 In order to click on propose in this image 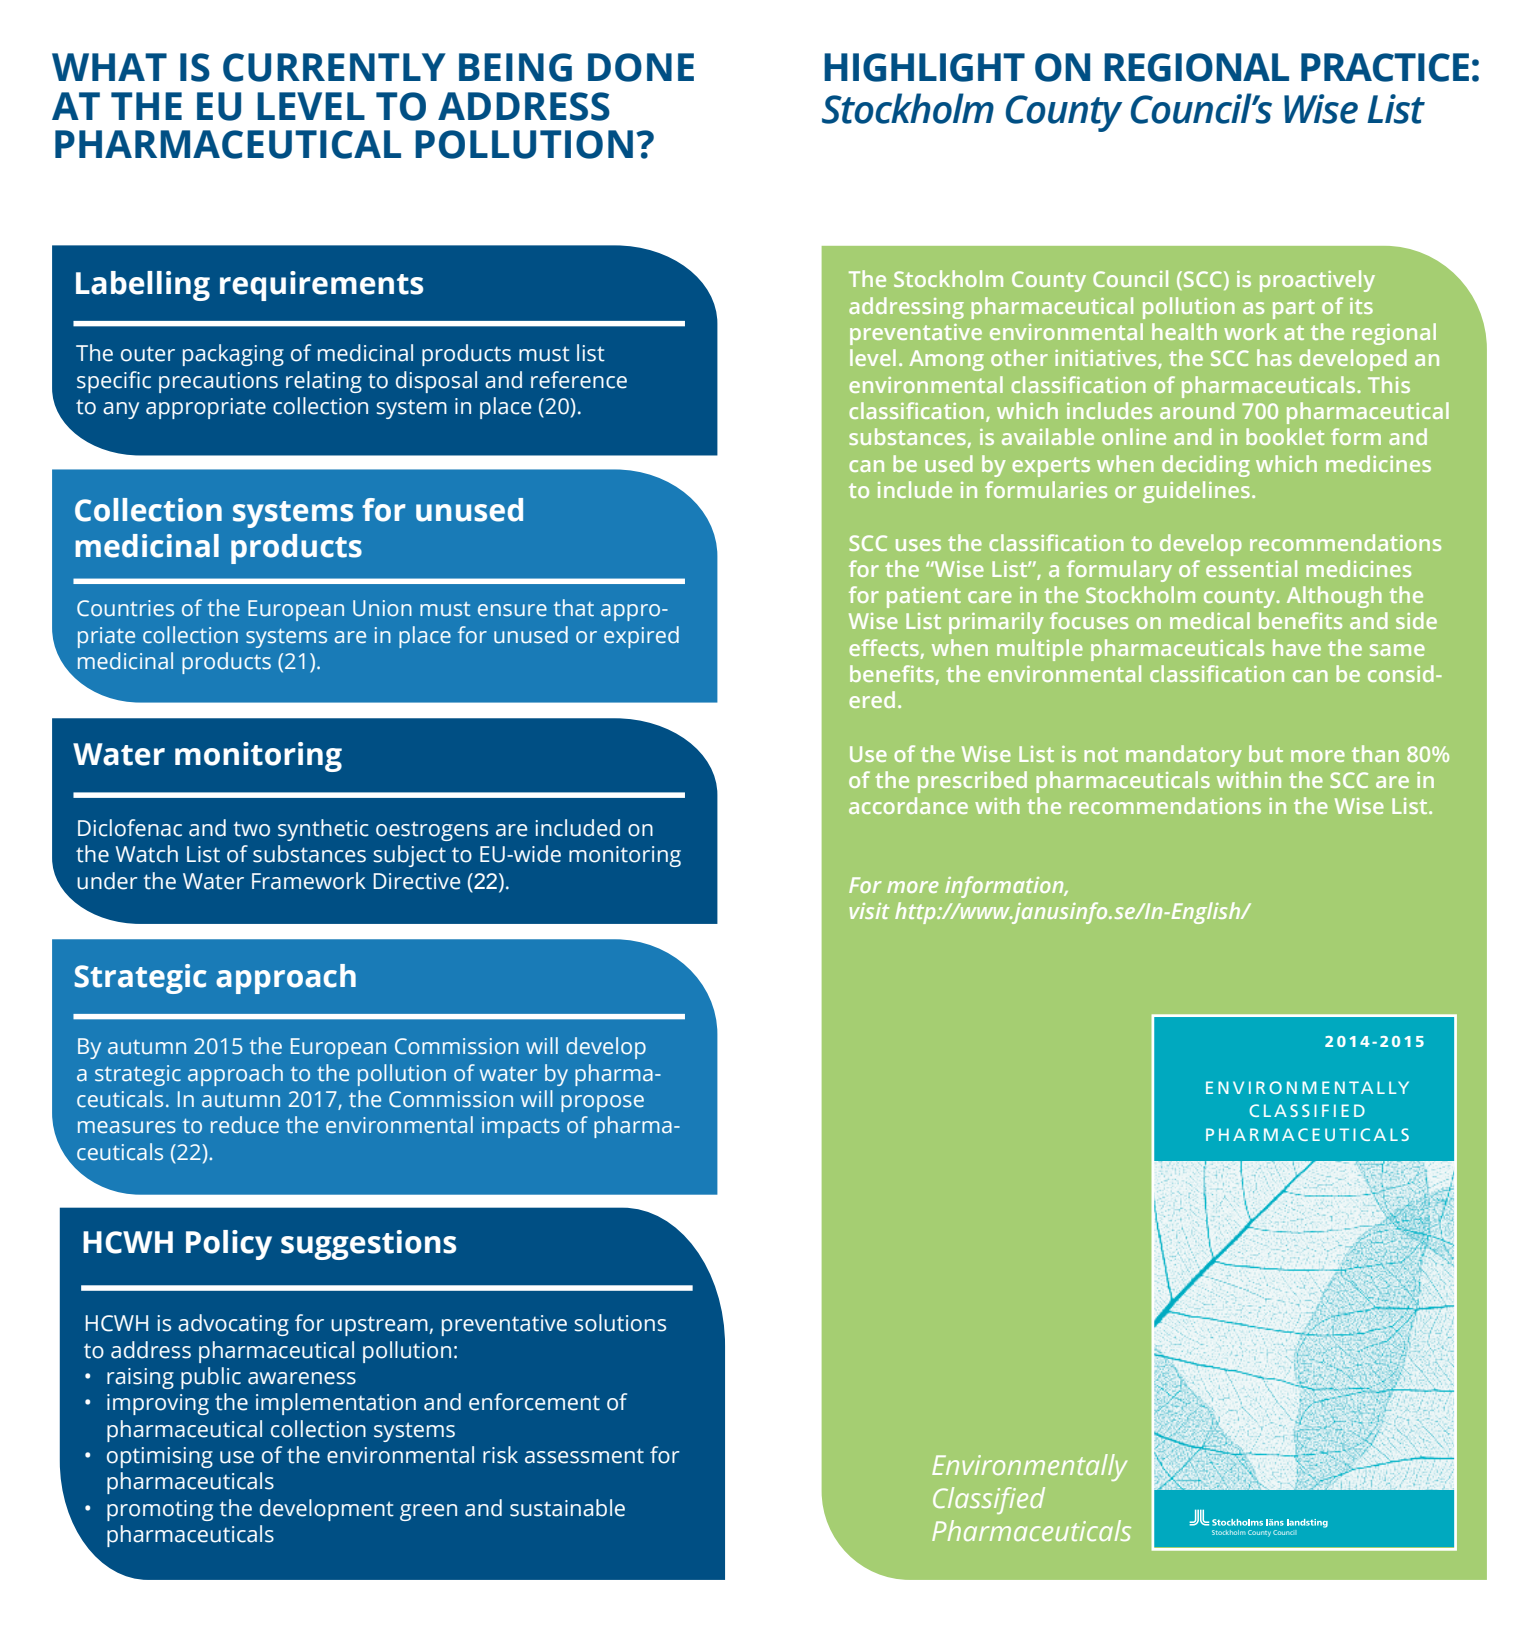, I will do `click(602, 1103)`.
